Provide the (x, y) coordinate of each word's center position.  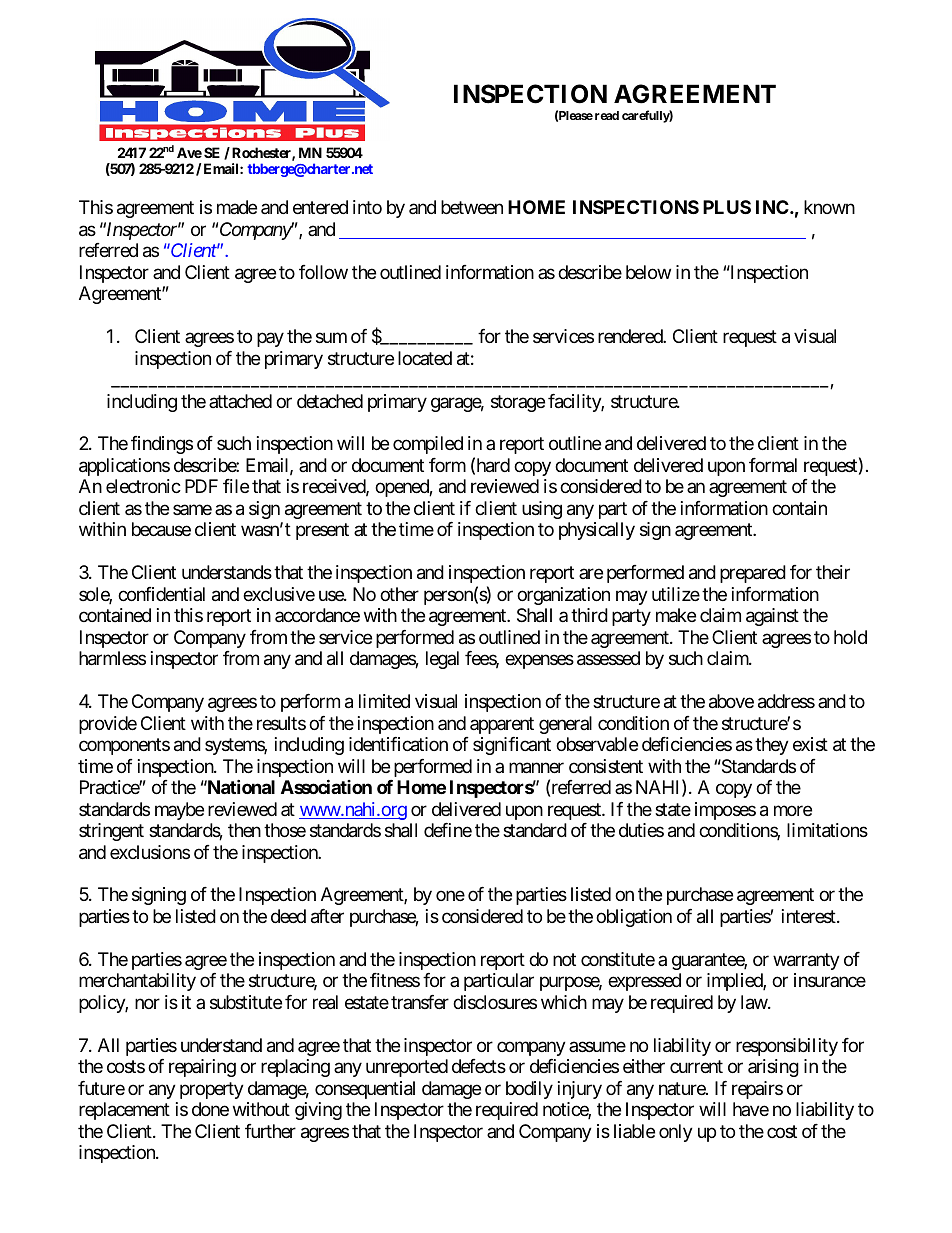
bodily (529, 1090)
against (772, 617)
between (472, 207)
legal (442, 660)
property (212, 1090)
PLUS (727, 207)
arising (773, 1068)
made (237, 207)
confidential (161, 594)
